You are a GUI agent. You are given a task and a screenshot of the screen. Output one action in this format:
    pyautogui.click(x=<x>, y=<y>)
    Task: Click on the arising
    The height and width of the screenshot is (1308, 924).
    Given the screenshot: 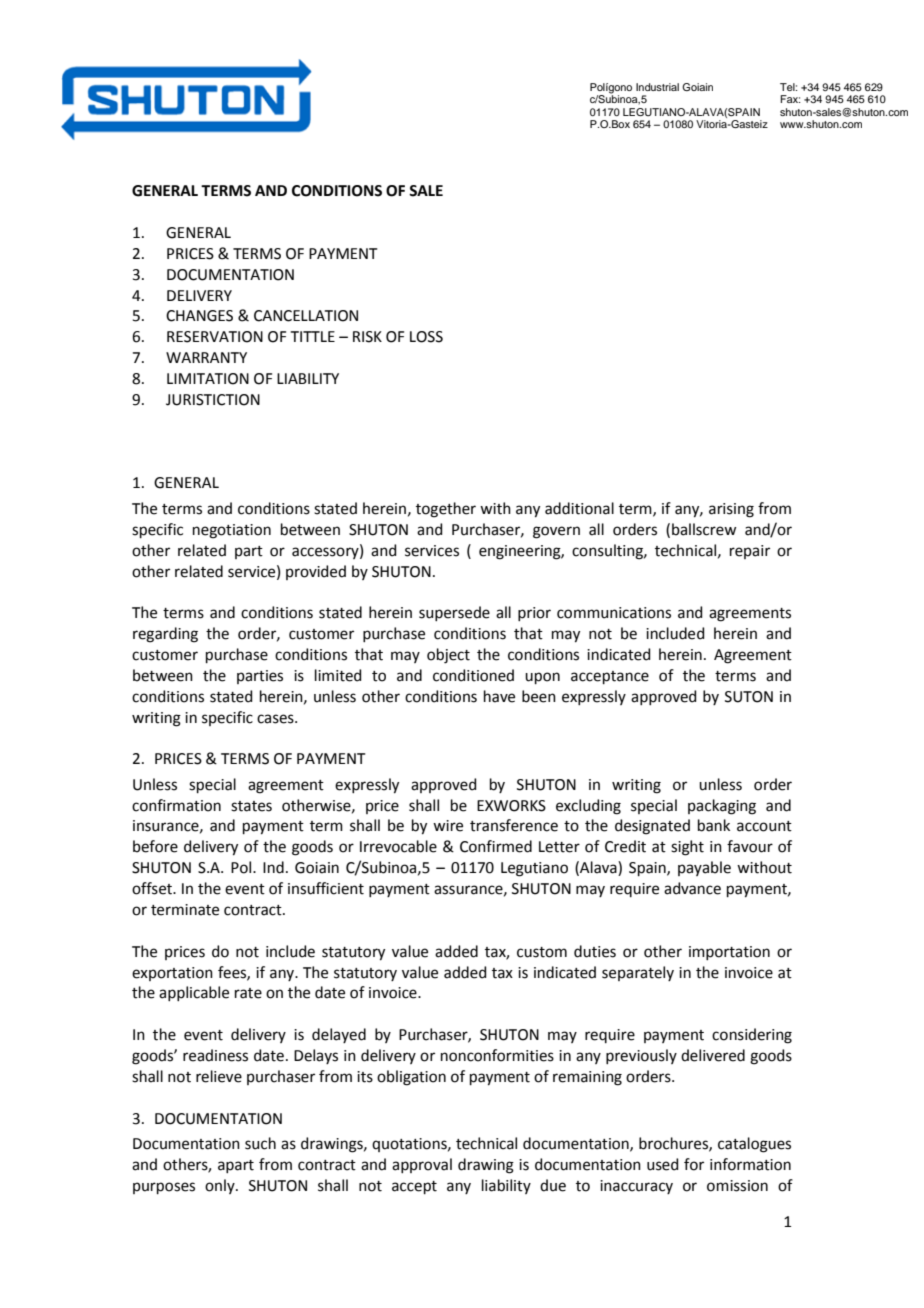 What is the action you would take?
    pyautogui.click(x=731, y=510)
